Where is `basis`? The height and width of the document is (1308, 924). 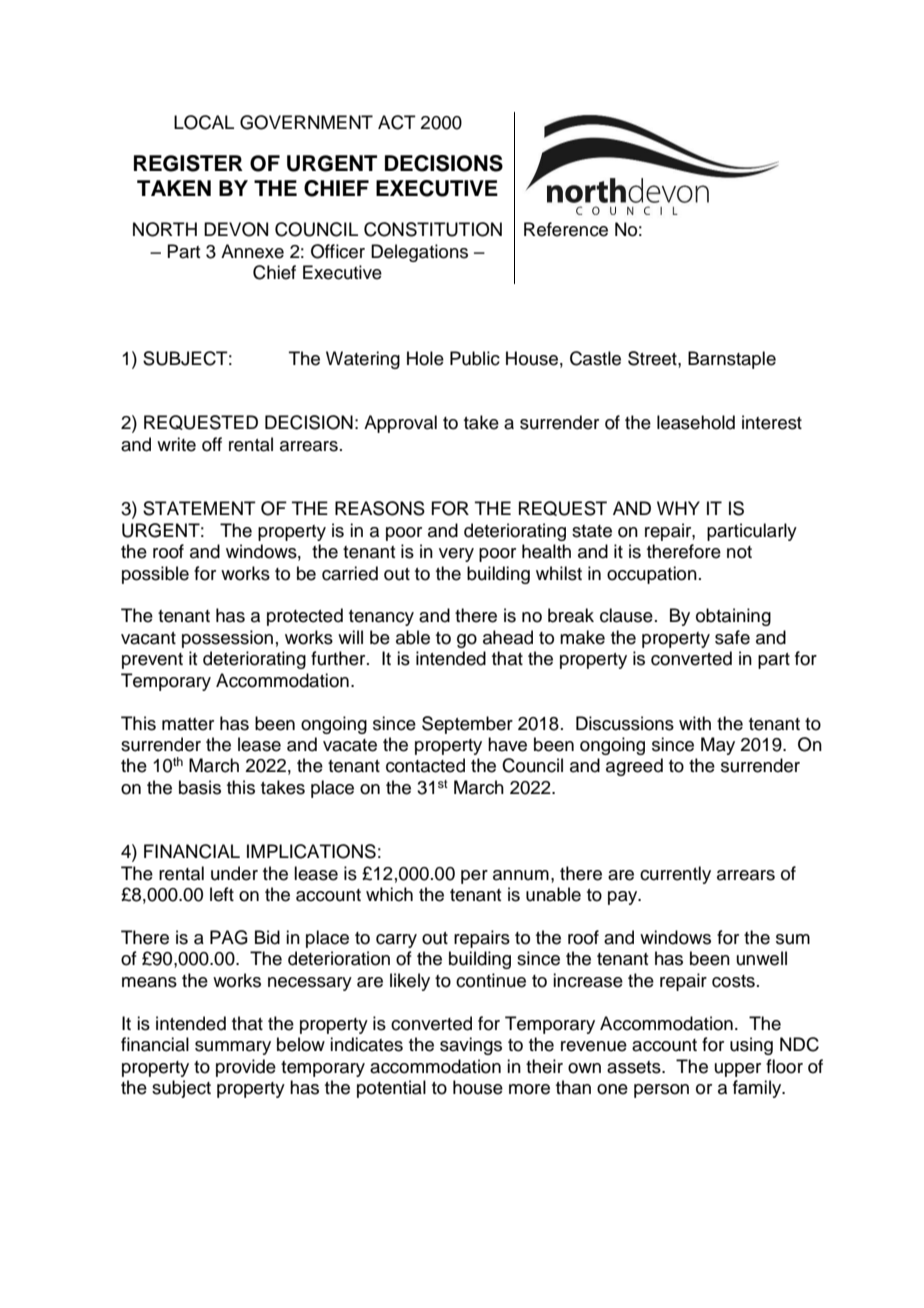 basis is located at coordinates (200, 787).
